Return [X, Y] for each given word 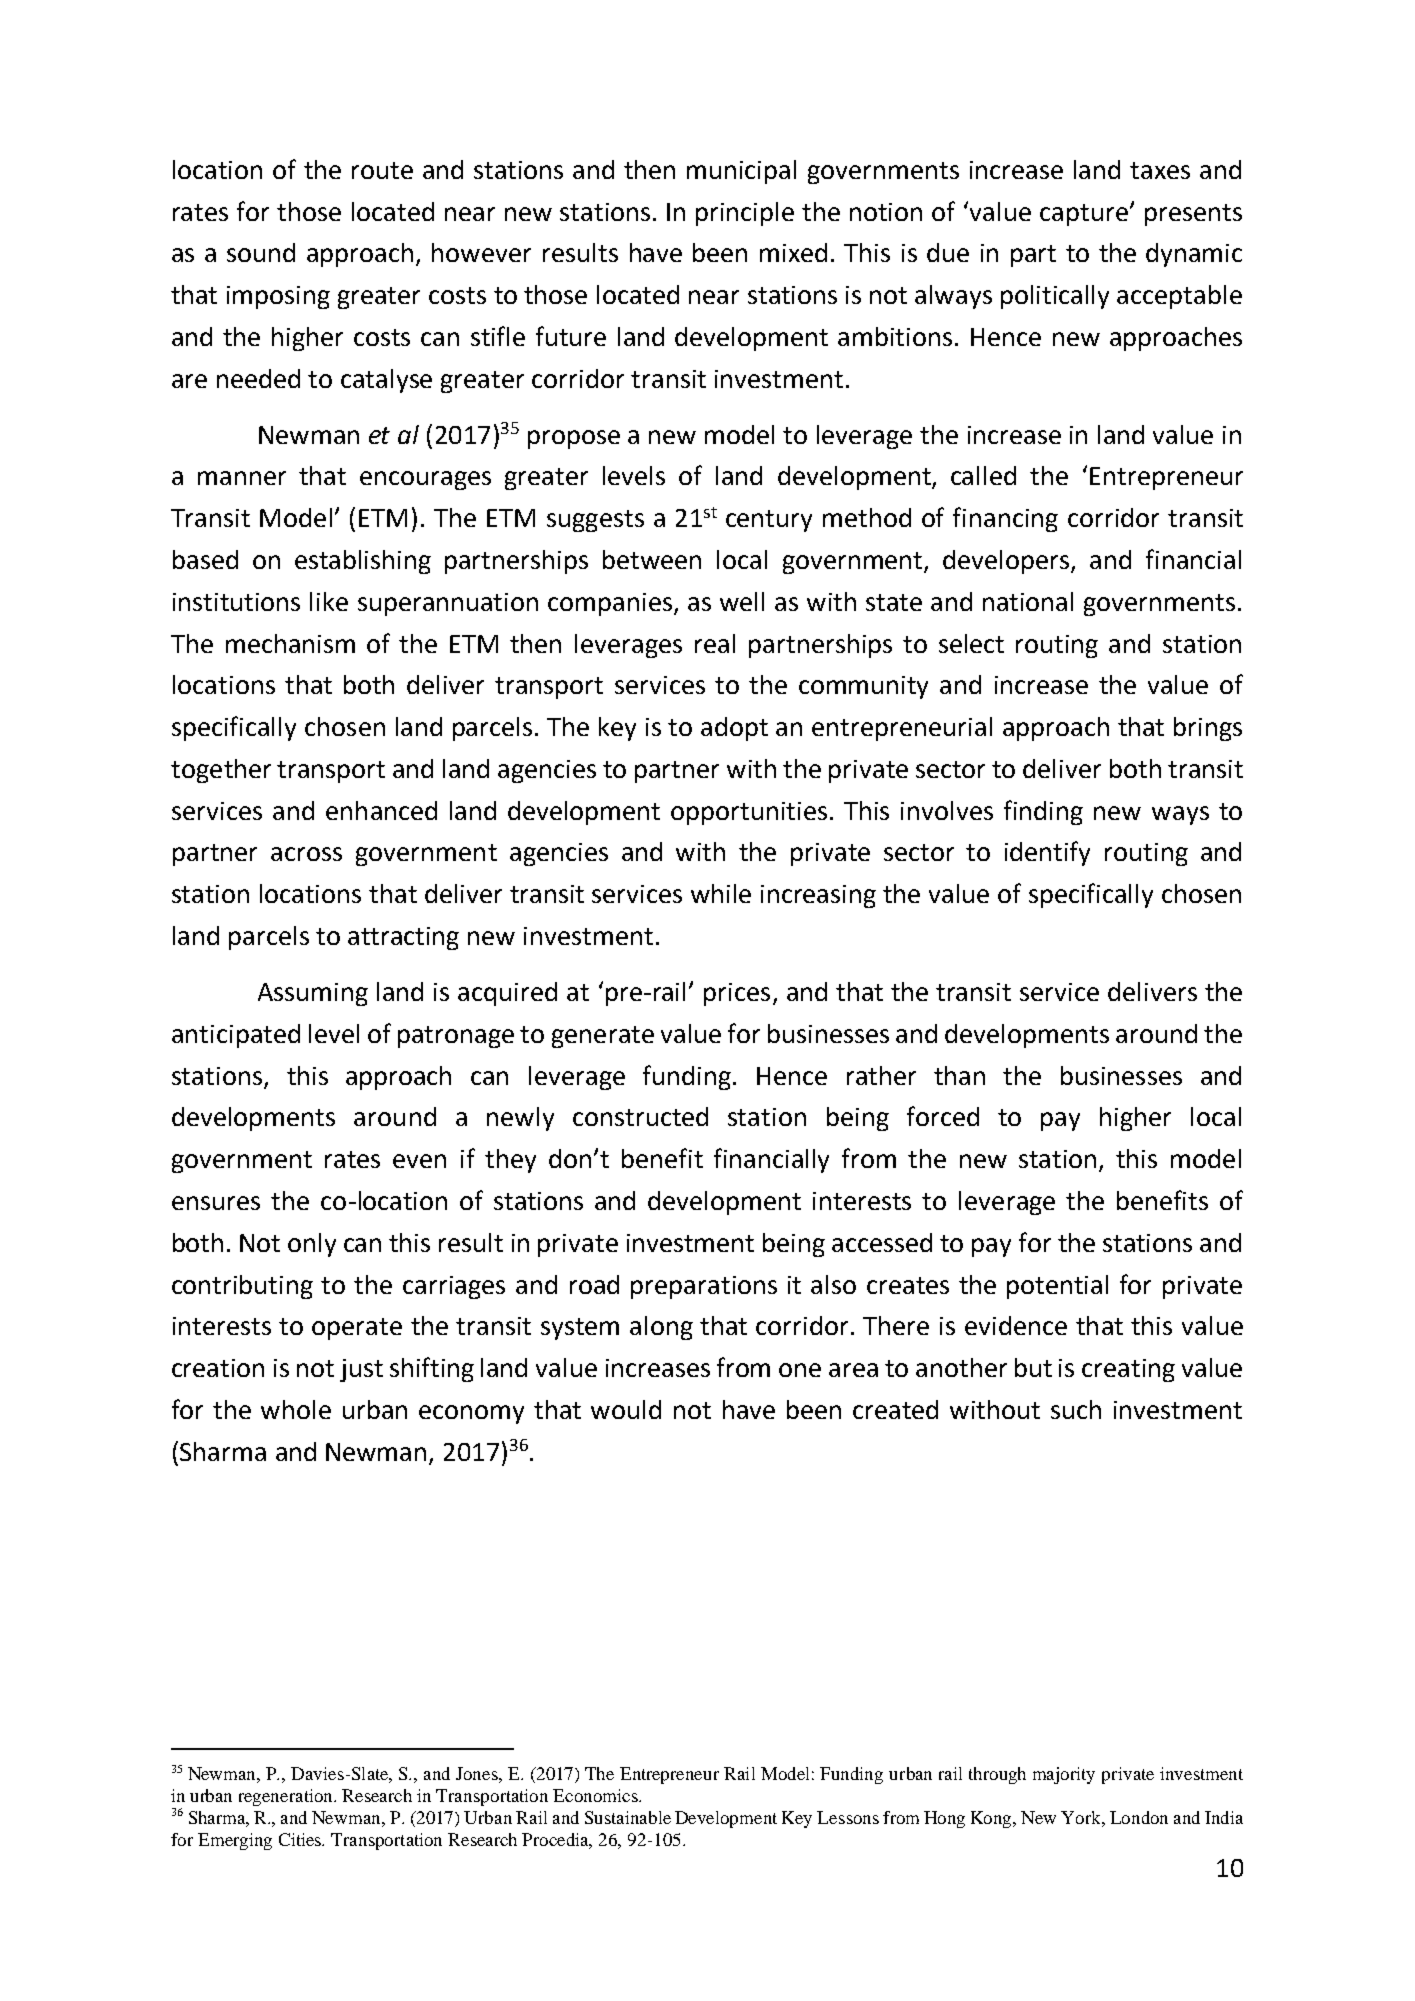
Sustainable [628, 1817]
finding [1043, 812]
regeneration [287, 1797]
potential [1057, 1287]
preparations [704, 1287]
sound [261, 252]
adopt [734, 729]
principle [745, 214]
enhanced [381, 810]
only [312, 1245]
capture [1084, 215]
